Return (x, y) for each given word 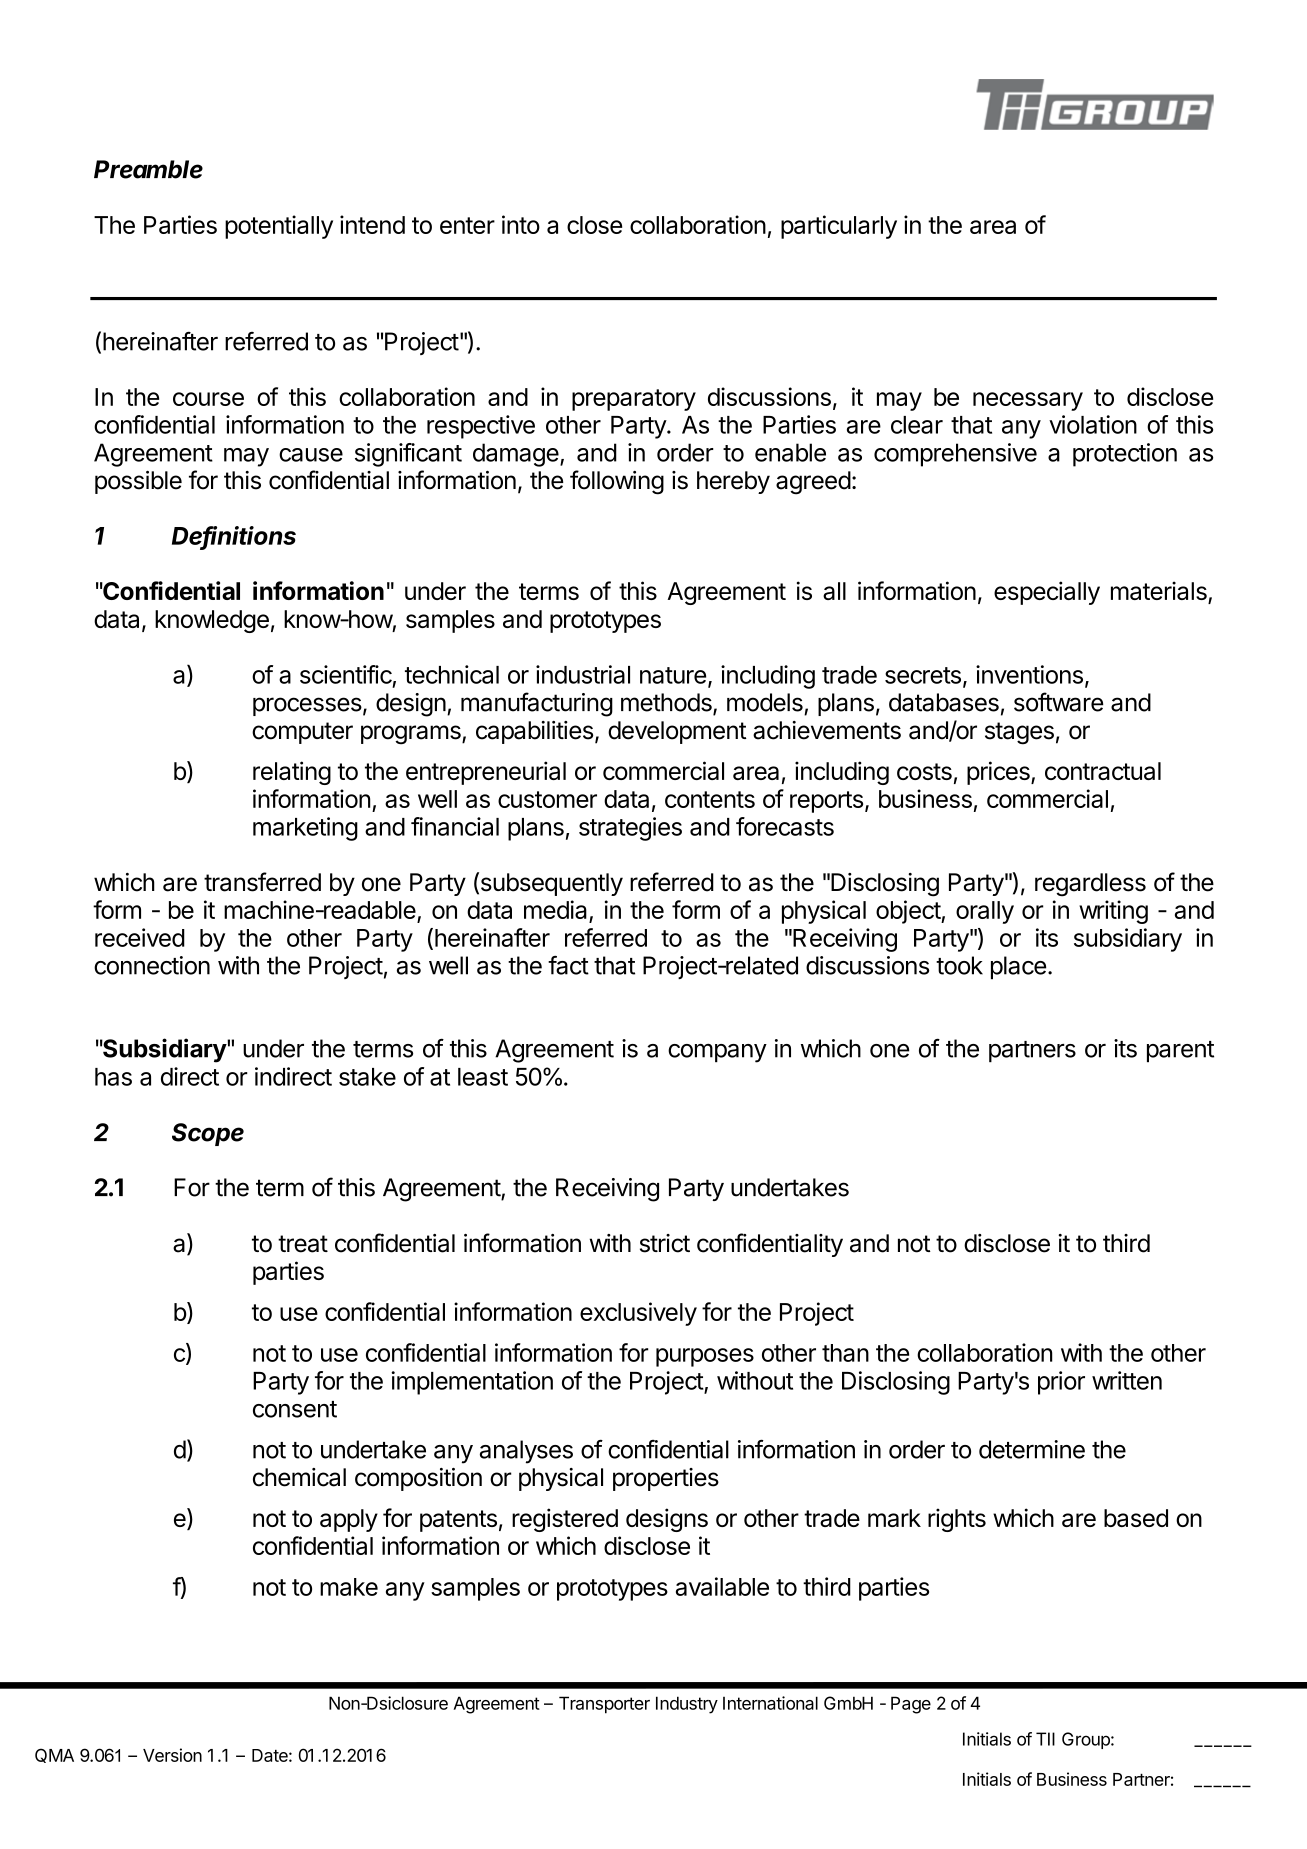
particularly (839, 227)
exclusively (638, 1314)
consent (295, 1409)
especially (1047, 593)
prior (1061, 1383)
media (557, 911)
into (521, 224)
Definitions (234, 536)
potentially (279, 227)
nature (673, 675)
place (1018, 968)
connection (152, 965)
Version (172, 1755)
